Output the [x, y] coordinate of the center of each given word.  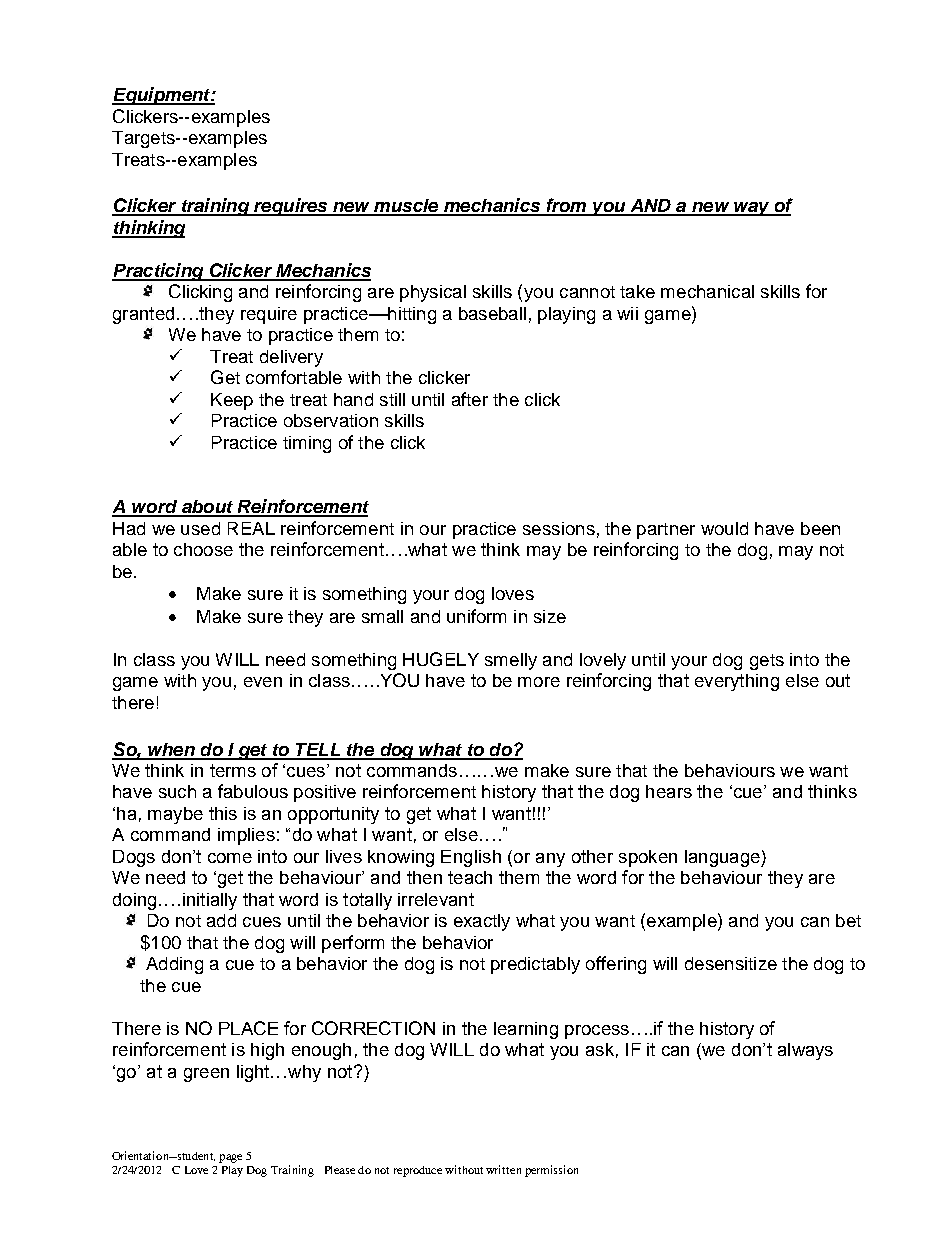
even [263, 682]
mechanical [707, 291]
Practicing [159, 272]
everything [737, 682]
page [230, 1158]
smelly [511, 661]
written [503, 1169]
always [805, 1051]
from [566, 206]
